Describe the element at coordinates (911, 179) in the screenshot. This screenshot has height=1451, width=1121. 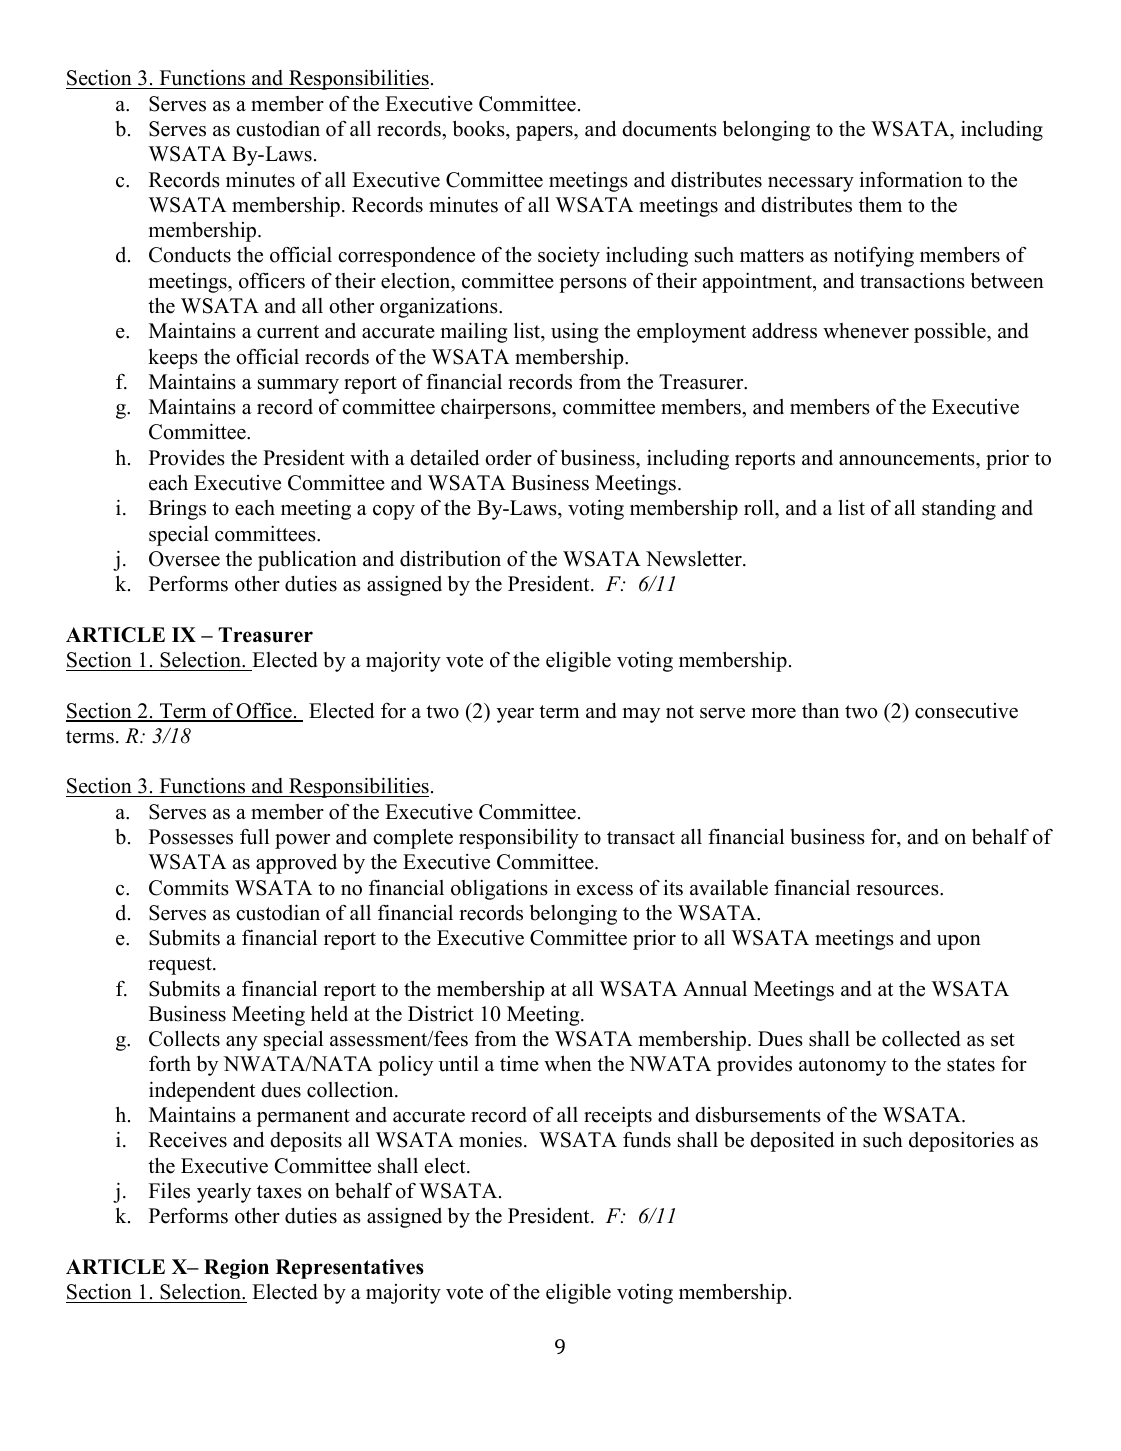
I see `information` at that location.
